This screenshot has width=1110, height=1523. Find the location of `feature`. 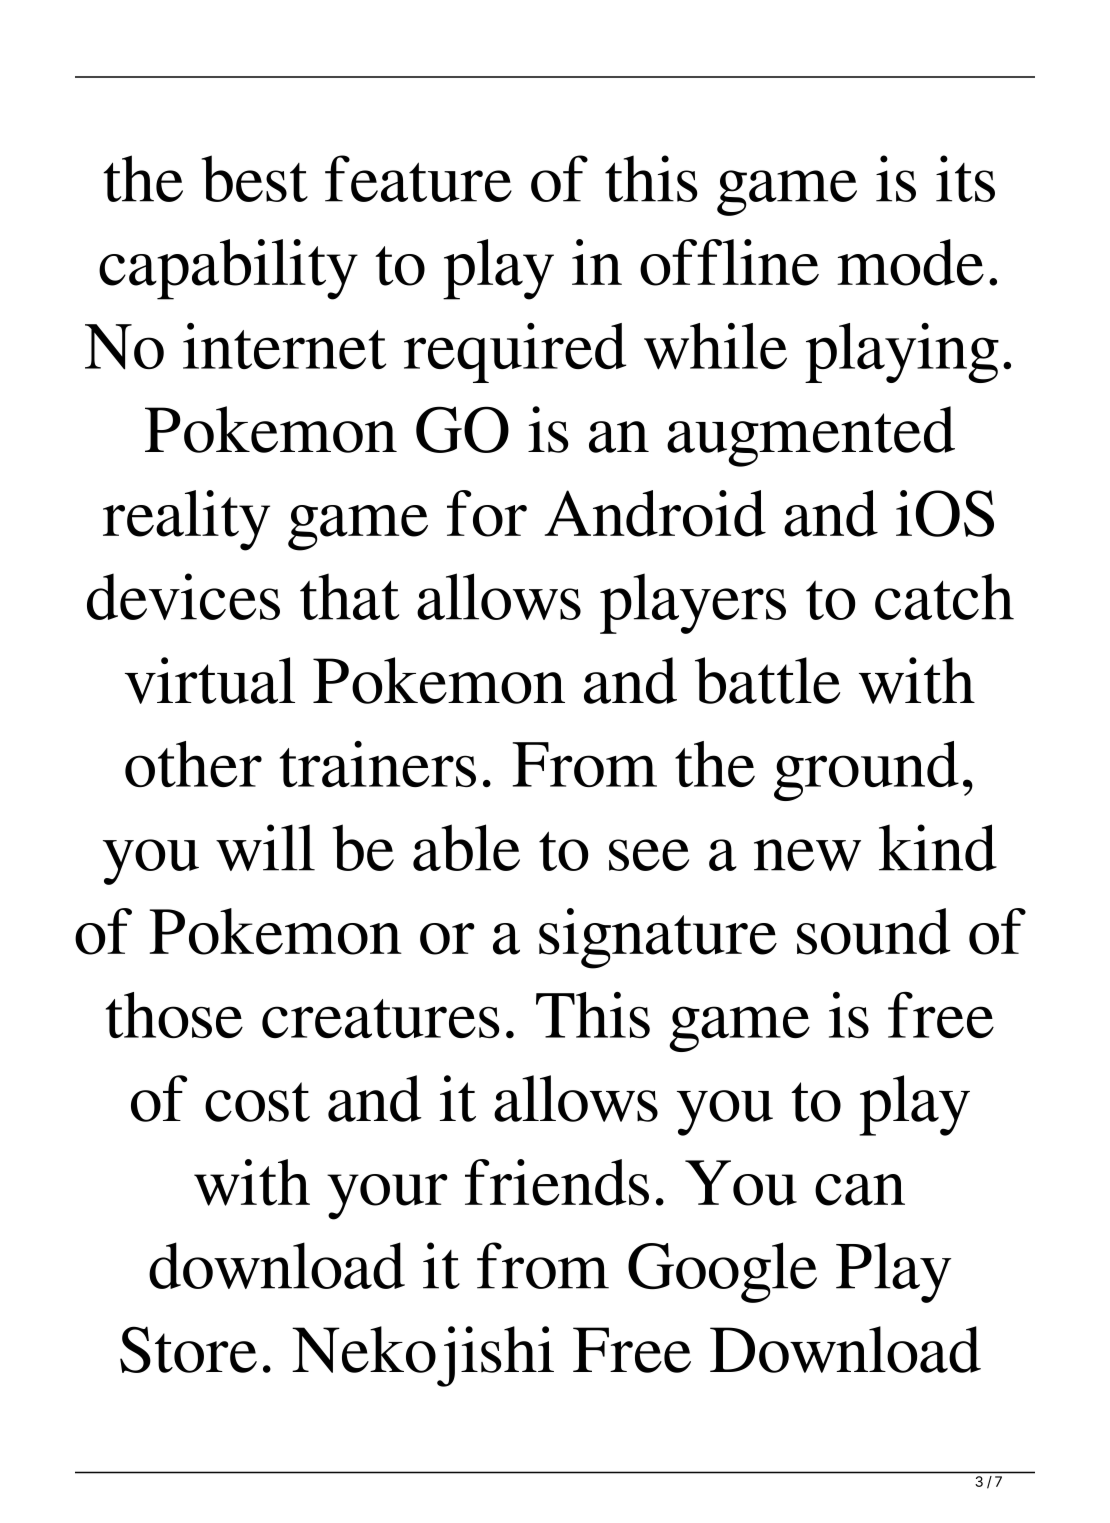

feature is located at coordinates (418, 178).
